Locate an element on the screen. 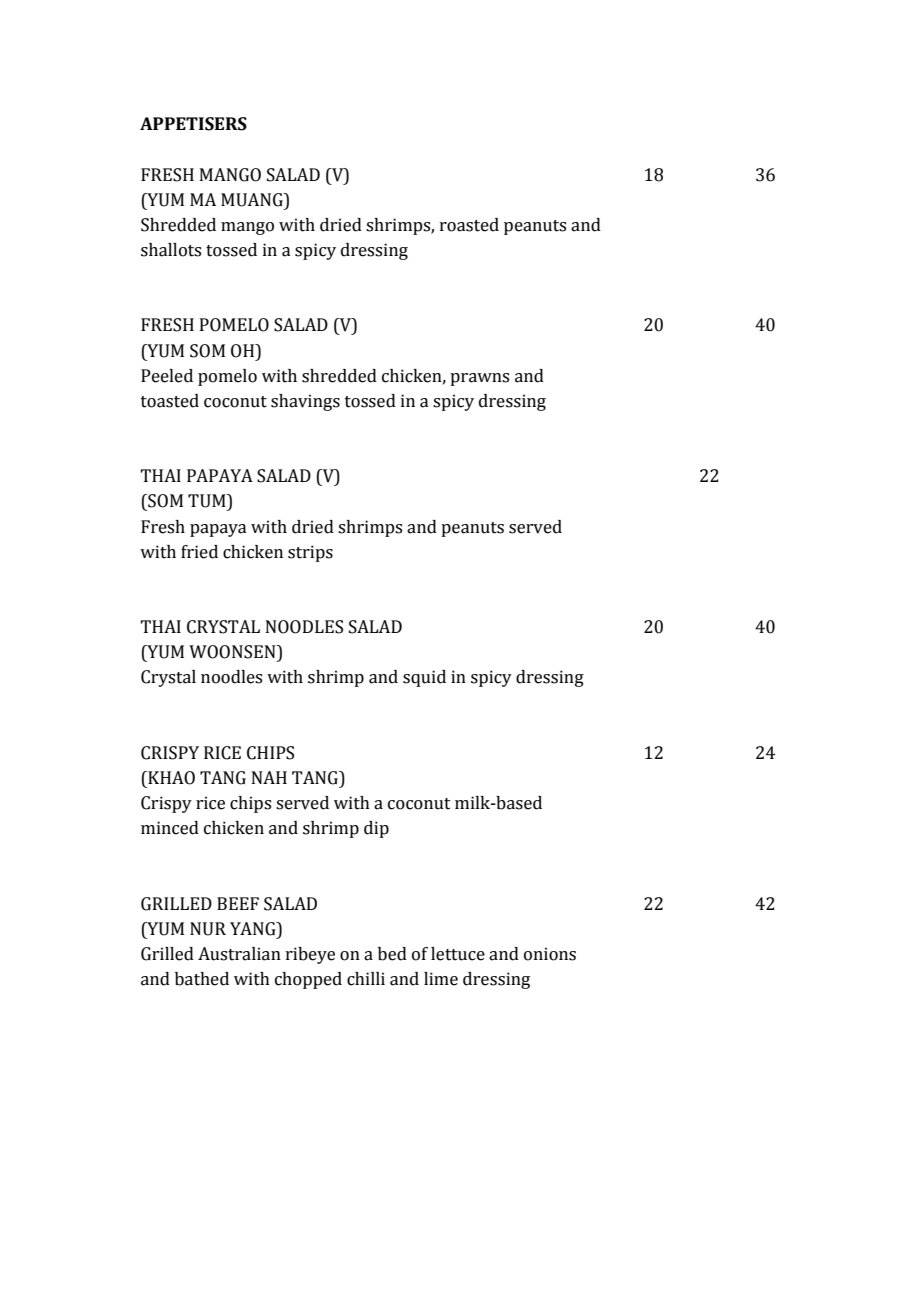  bed is located at coordinates (392, 954).
